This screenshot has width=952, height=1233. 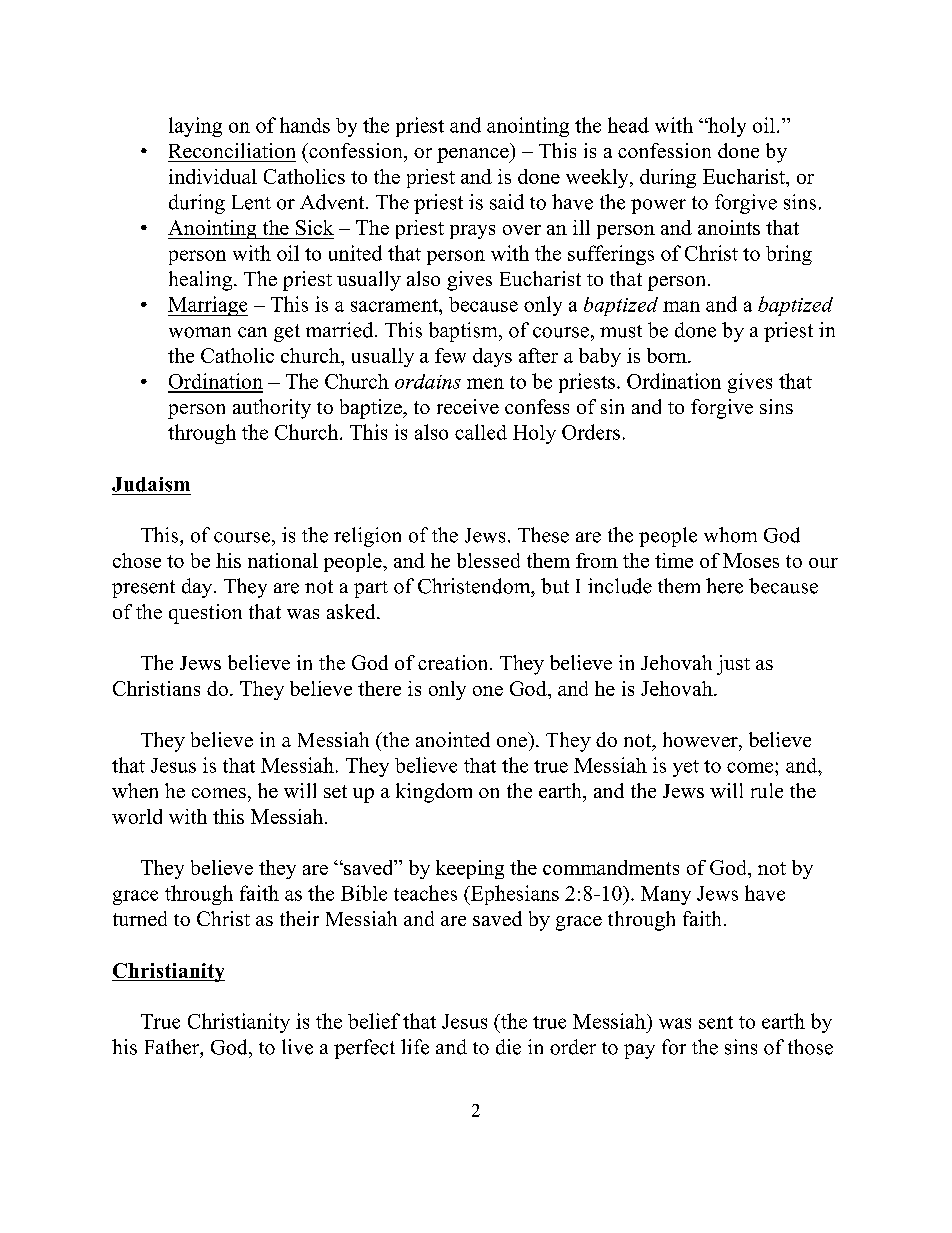 What do you see at coordinates (474, 155) in the screenshot?
I see `penance` at bounding box center [474, 155].
